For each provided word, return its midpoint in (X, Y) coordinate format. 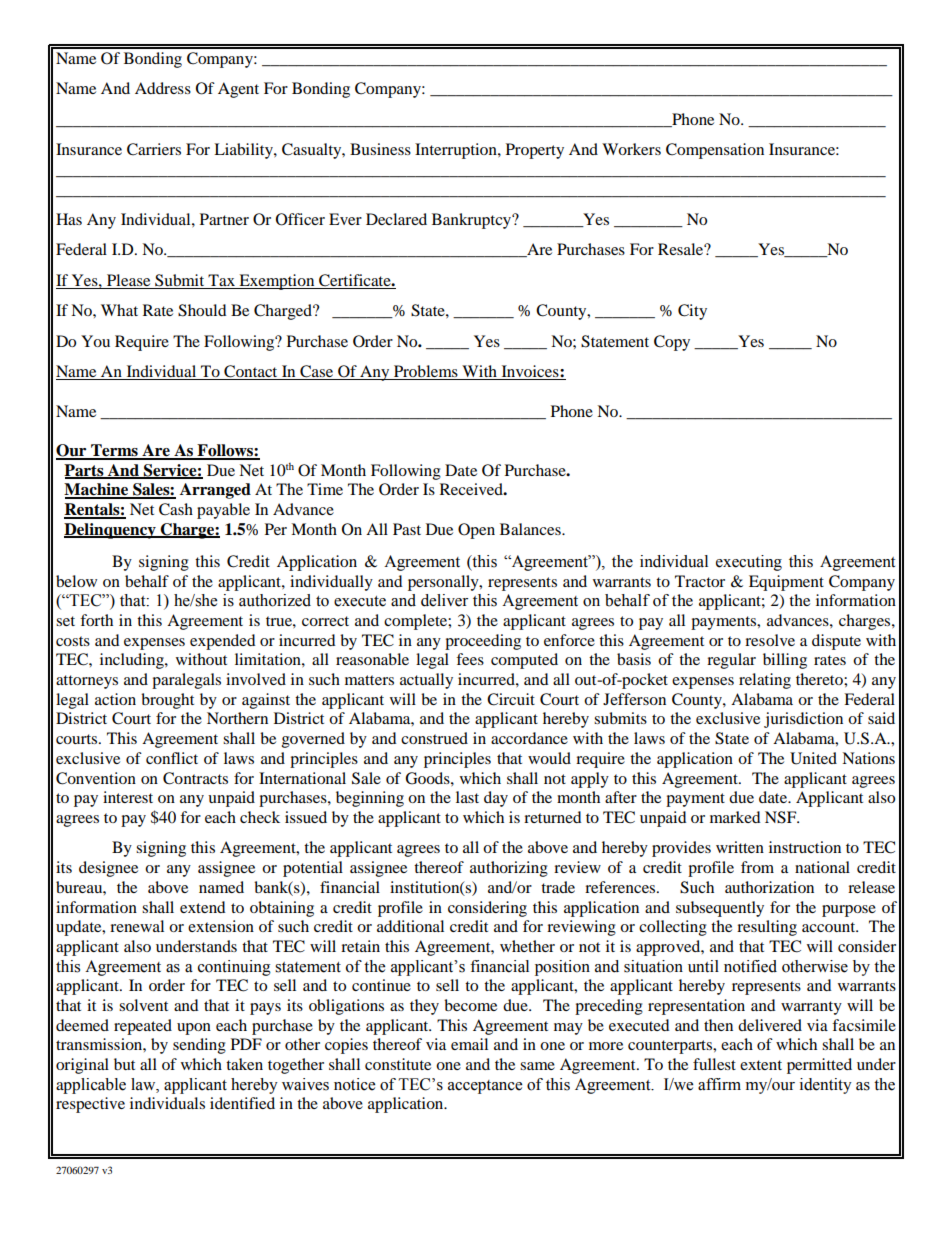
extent (761, 1065)
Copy (672, 343)
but (124, 1064)
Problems (426, 372)
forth (96, 620)
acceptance (485, 1087)
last (467, 797)
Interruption (457, 151)
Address (163, 88)
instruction (805, 847)
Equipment (786, 583)
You (95, 341)
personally (444, 583)
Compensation (715, 151)
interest (128, 797)
